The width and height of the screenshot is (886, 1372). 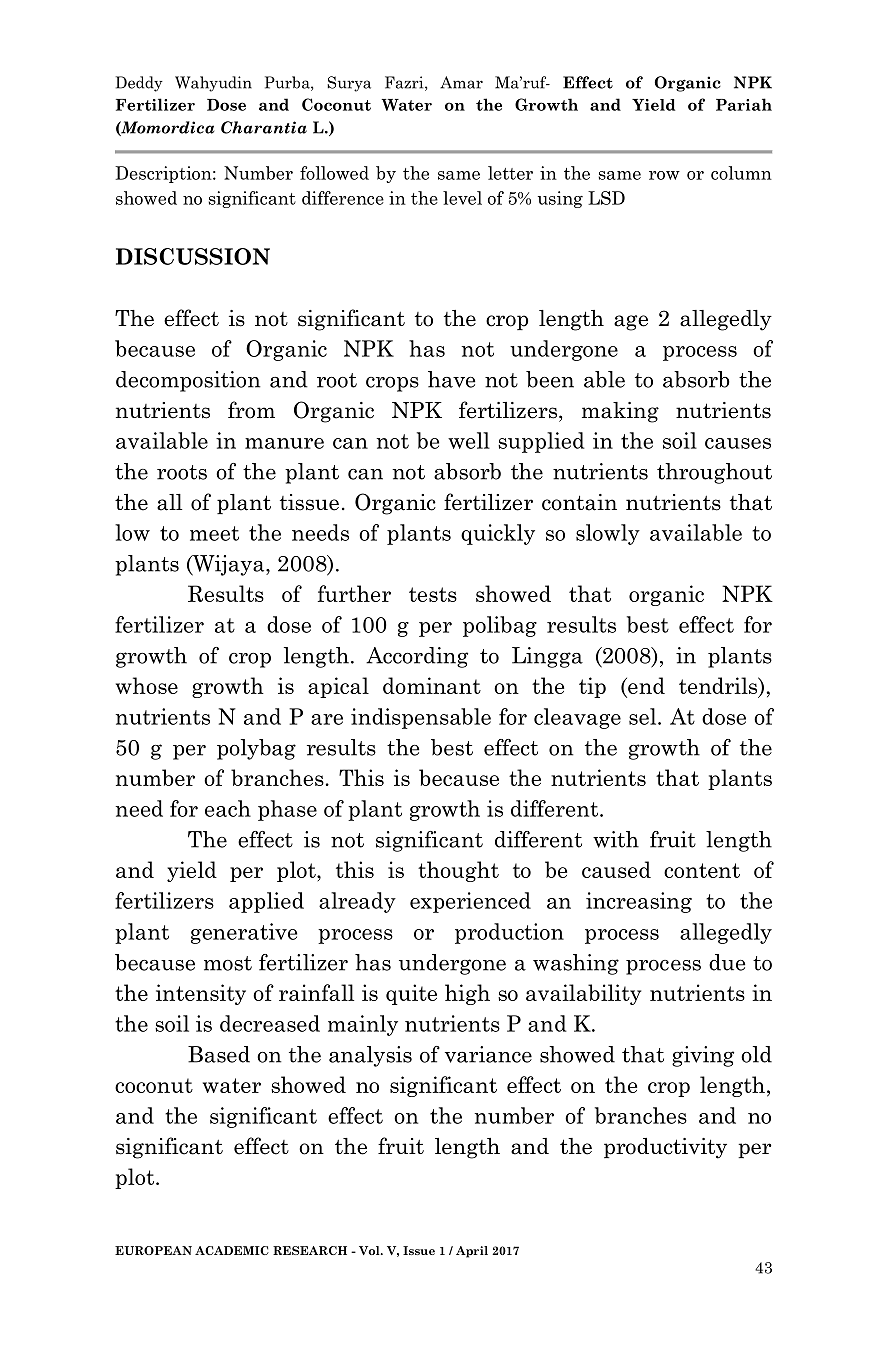 I want to click on followed, so click(x=334, y=173).
